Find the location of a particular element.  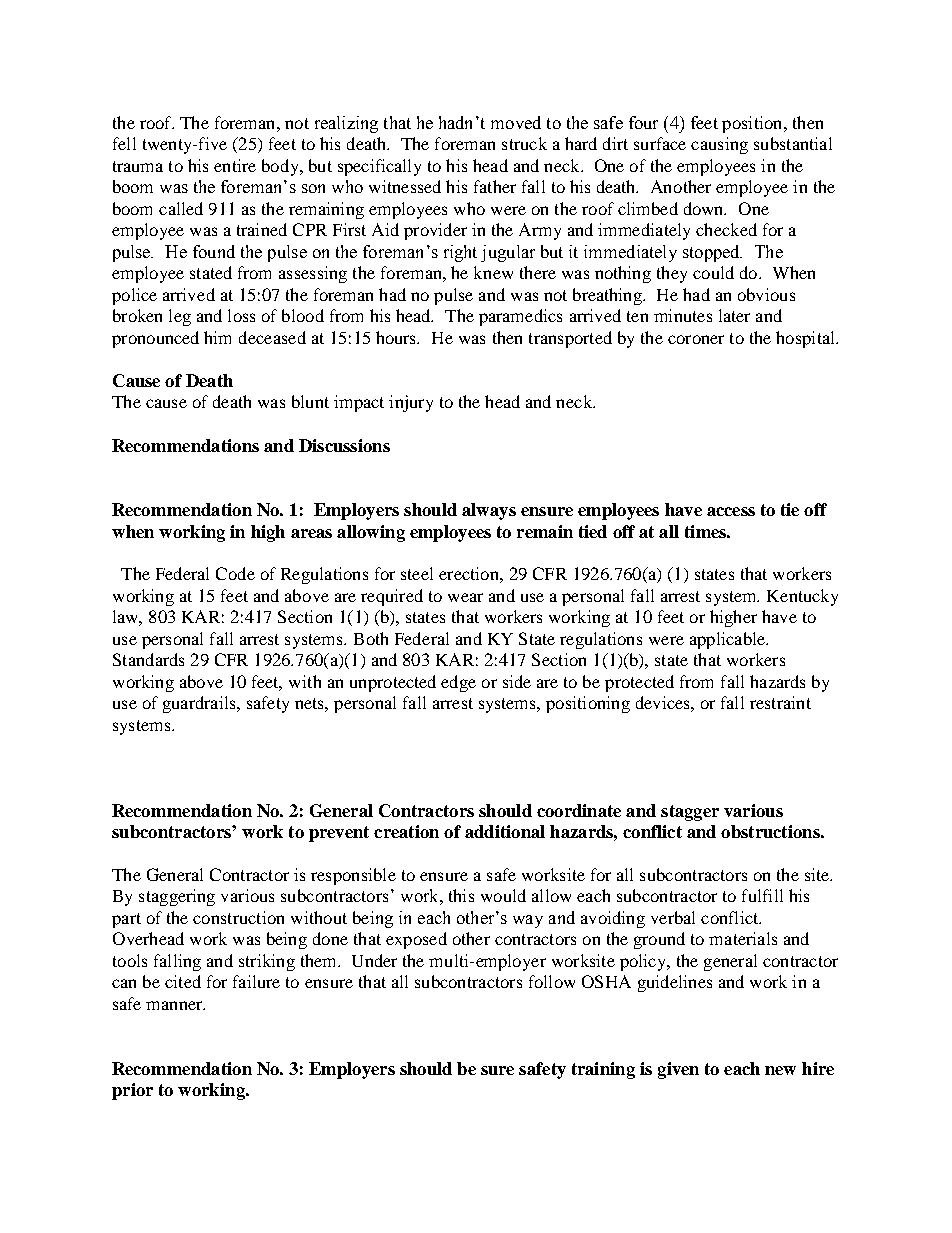

entire is located at coordinates (235, 165).
